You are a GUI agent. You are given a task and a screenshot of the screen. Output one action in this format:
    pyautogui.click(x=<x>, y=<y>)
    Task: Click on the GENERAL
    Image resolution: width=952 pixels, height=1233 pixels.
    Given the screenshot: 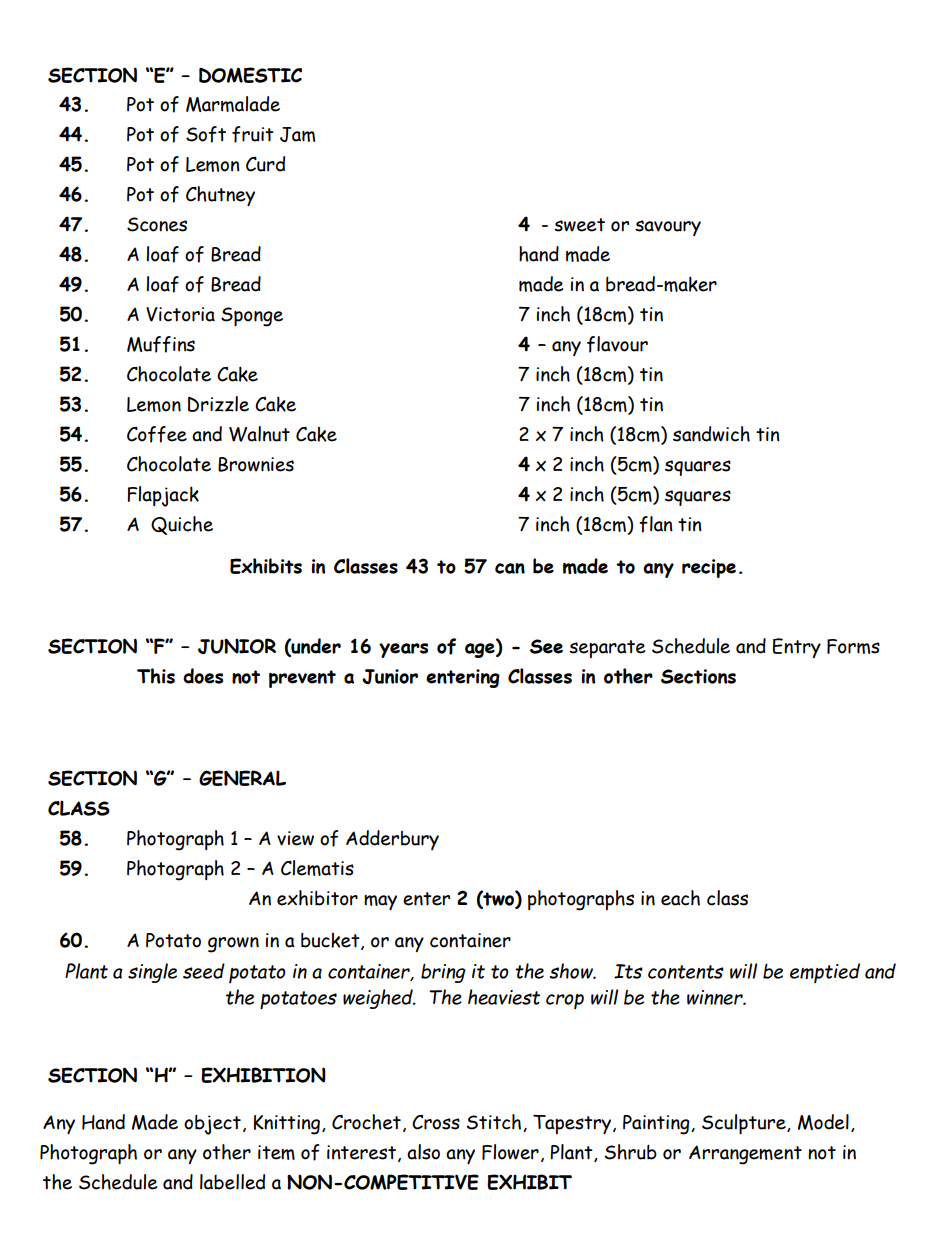 What is the action you would take?
    pyautogui.click(x=242, y=778)
